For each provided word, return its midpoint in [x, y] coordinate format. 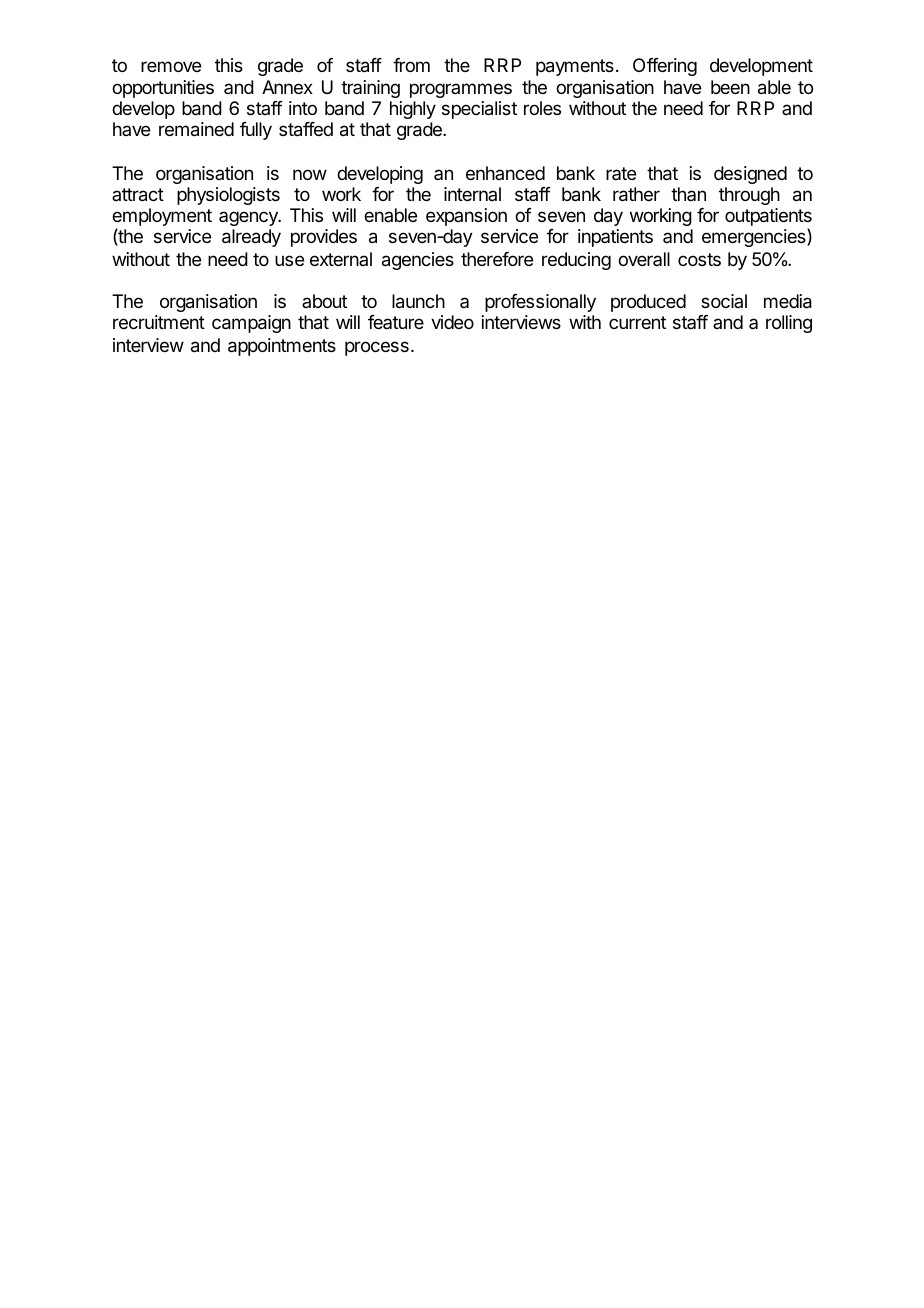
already [251, 238]
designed [750, 175]
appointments [282, 347]
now [310, 174]
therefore [497, 259]
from [411, 65]
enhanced [505, 173]
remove [171, 66]
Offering [665, 67]
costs [699, 259]
